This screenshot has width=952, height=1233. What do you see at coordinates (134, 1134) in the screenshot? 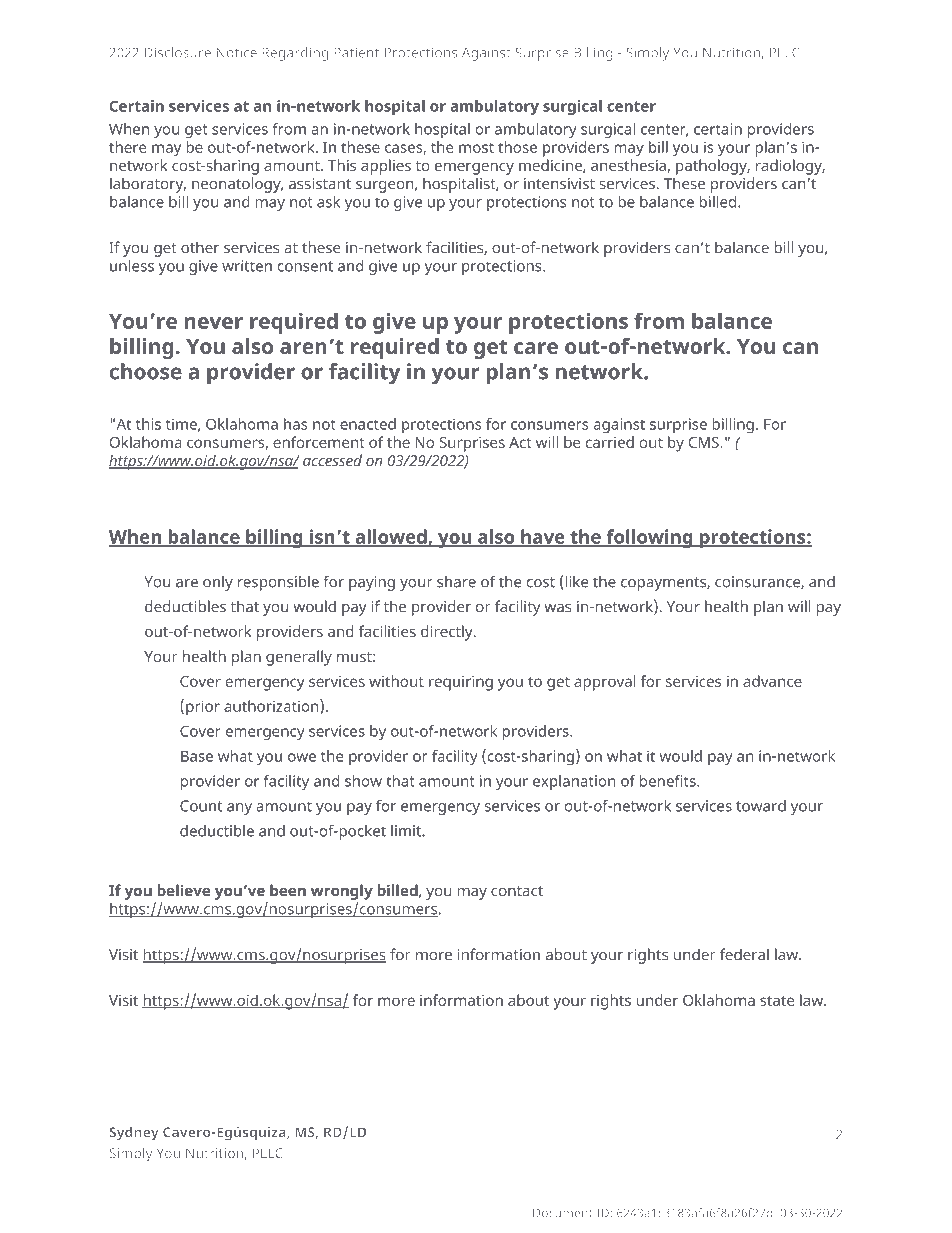
I see `Sydney` at bounding box center [134, 1134].
